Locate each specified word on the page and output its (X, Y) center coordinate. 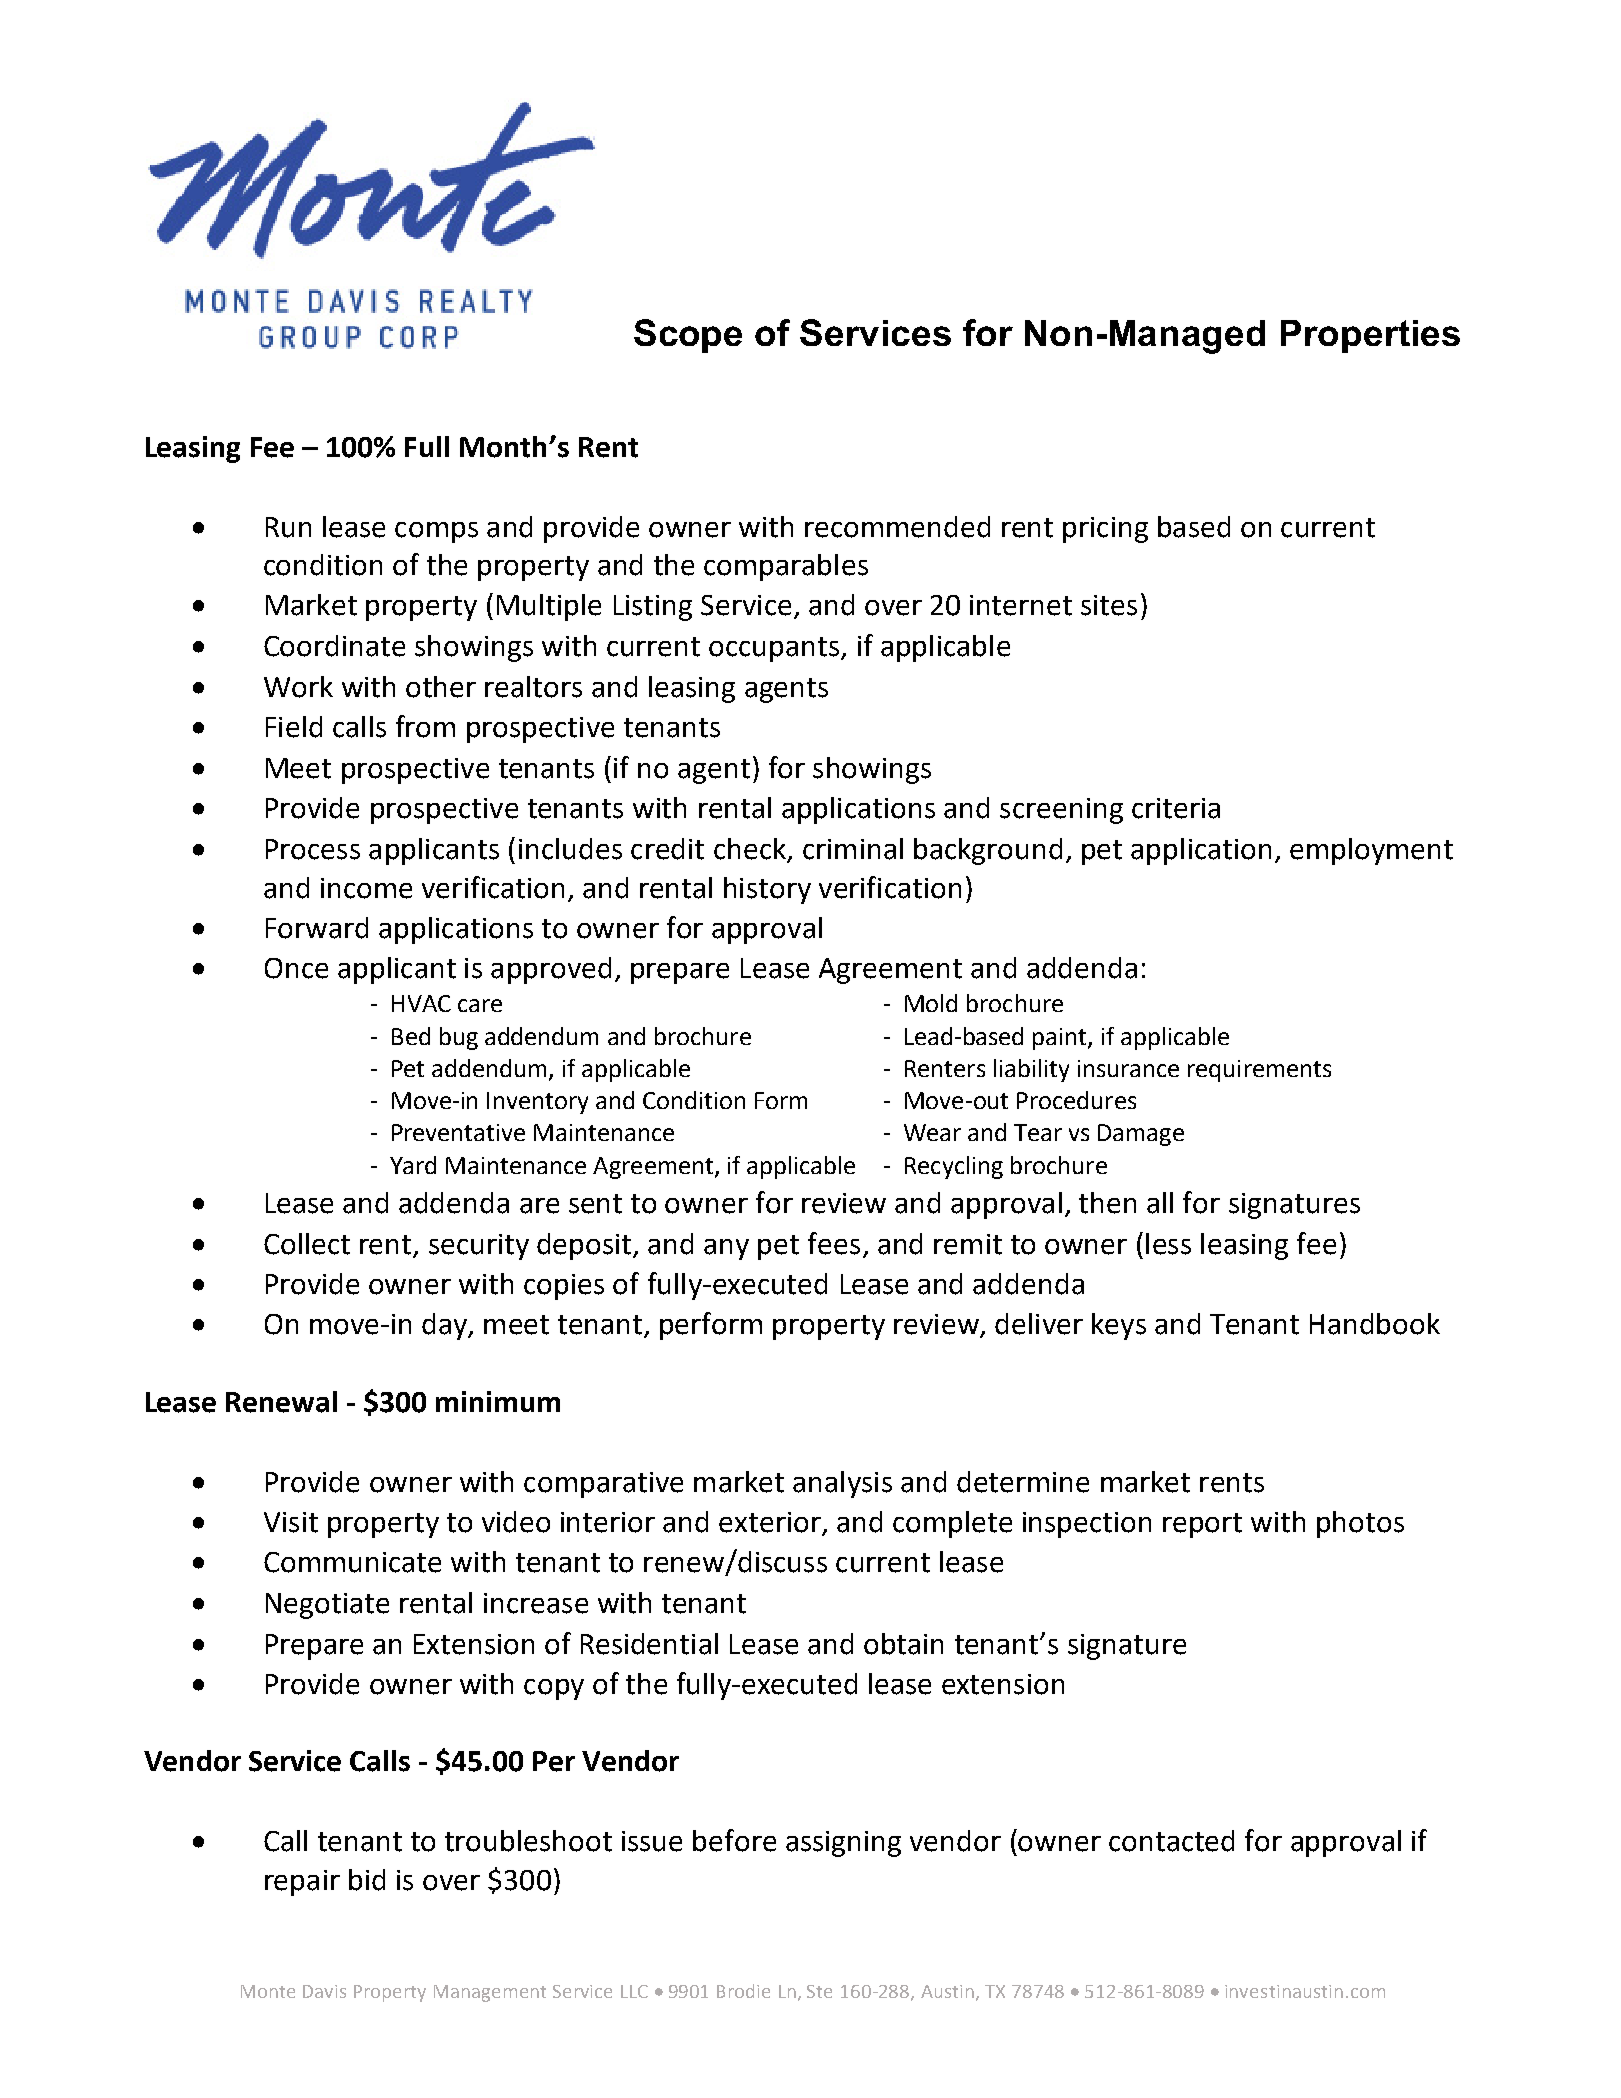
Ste (819, 1991)
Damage (1141, 1135)
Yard (413, 1165)
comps (436, 532)
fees (834, 1243)
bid (367, 1880)
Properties (1370, 336)
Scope (688, 336)
